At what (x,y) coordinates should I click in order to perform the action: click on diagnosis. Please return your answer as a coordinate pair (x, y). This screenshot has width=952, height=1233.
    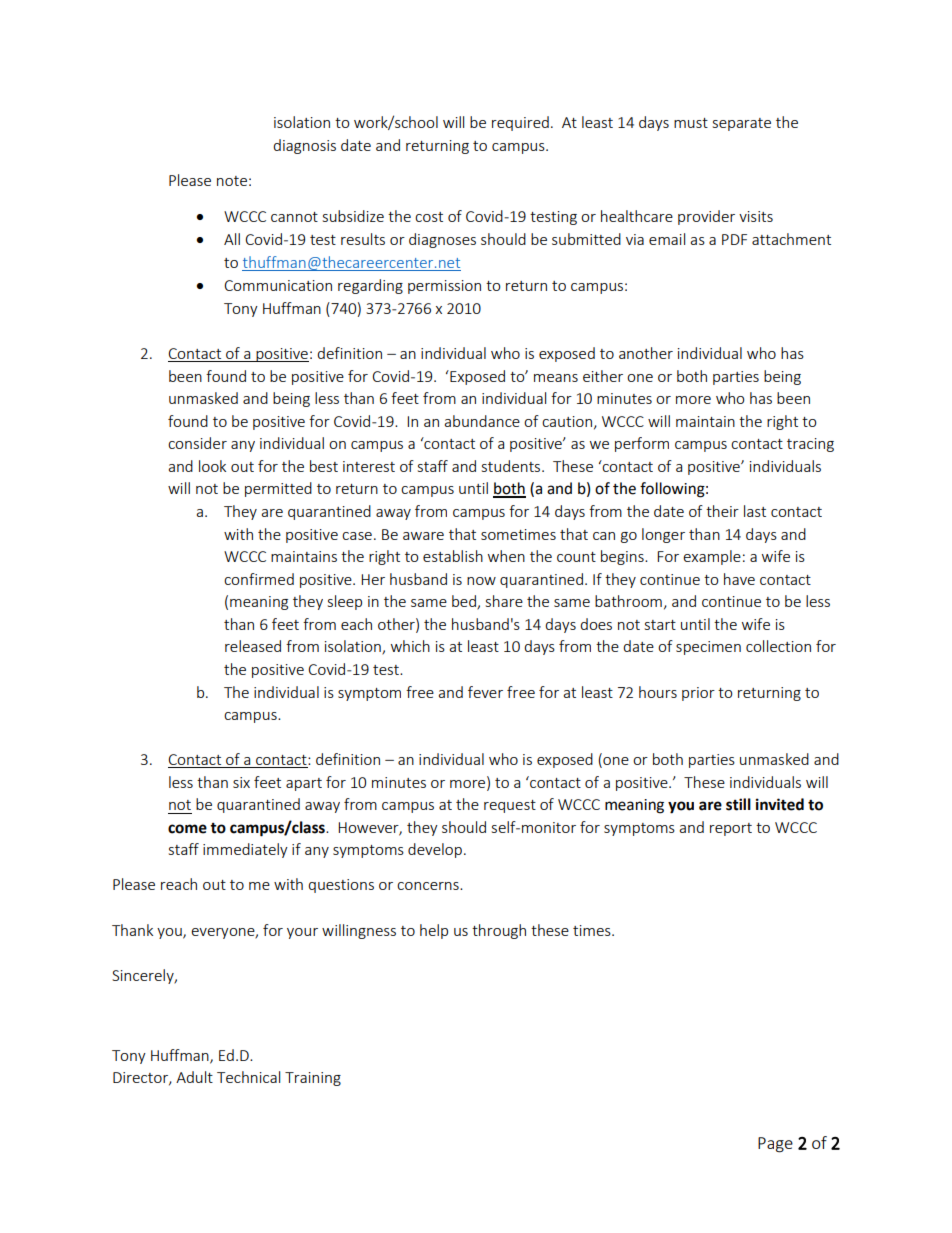
    Looking at the image, I should click on (304, 146).
